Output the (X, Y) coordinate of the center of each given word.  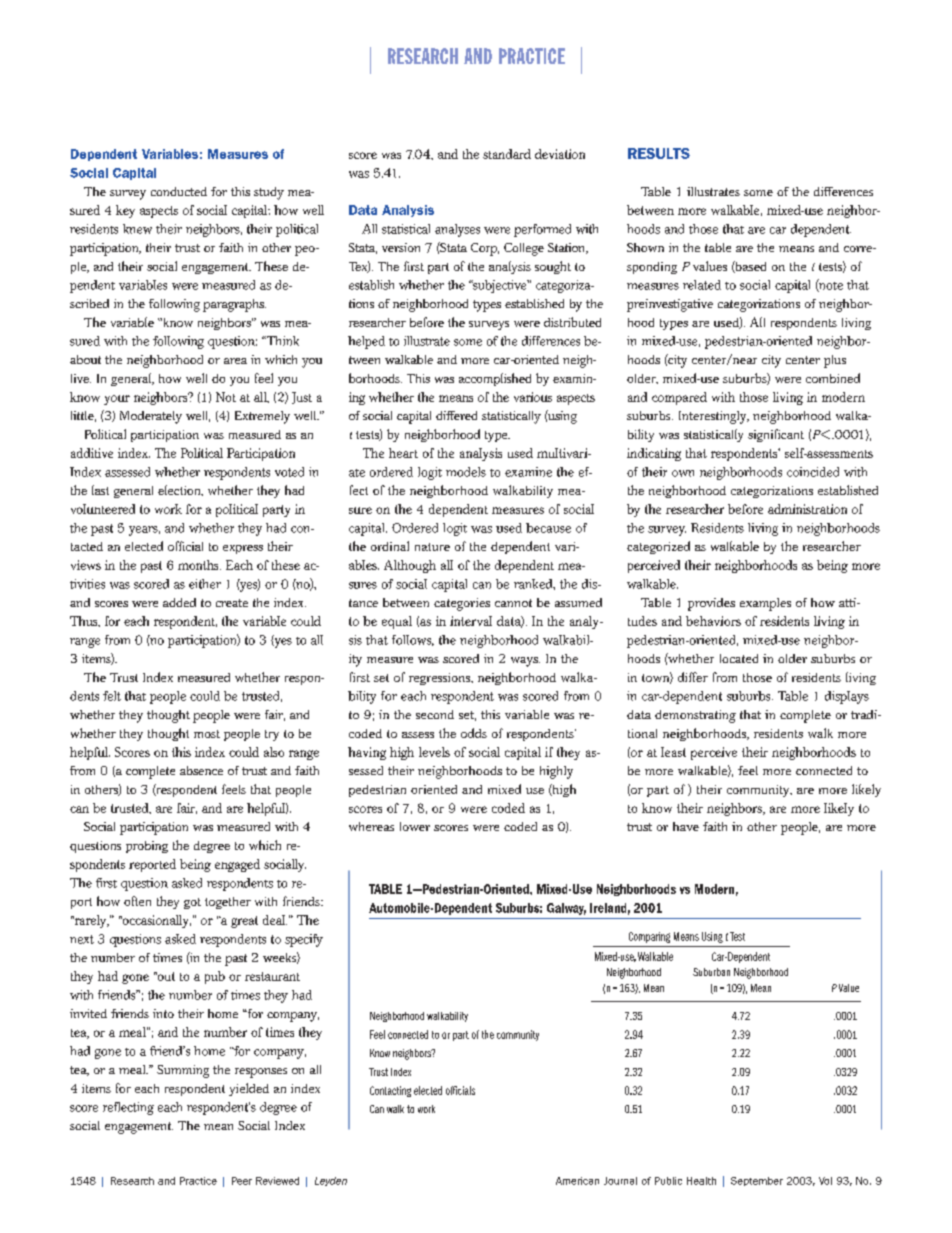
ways (525, 662)
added (179, 602)
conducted (179, 191)
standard (507, 154)
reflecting (128, 1108)
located (739, 658)
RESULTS (659, 153)
